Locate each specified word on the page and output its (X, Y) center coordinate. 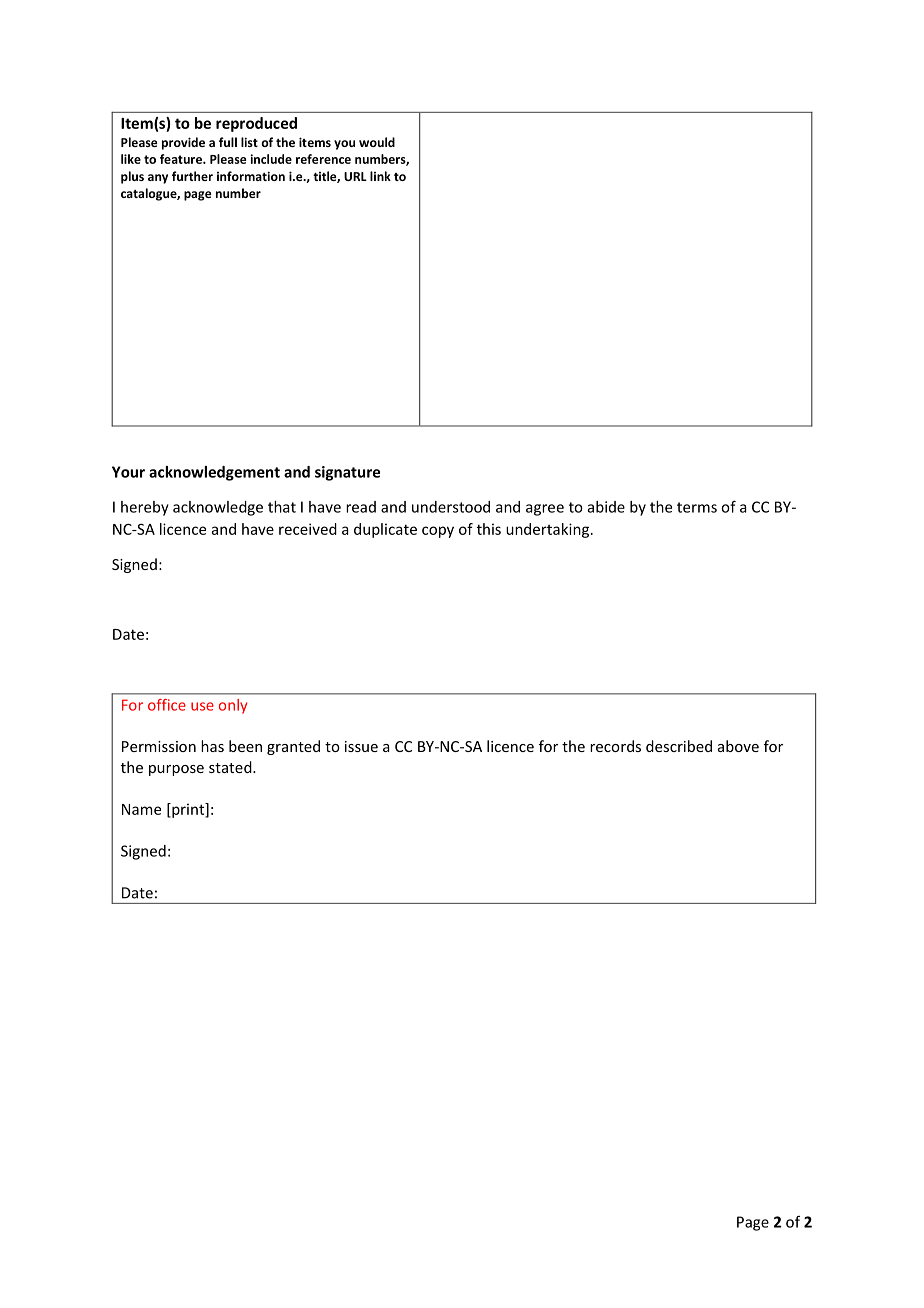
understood (451, 507)
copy (438, 532)
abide (606, 507)
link (380, 176)
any (158, 179)
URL (355, 176)
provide (183, 143)
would (377, 142)
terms (697, 507)
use (202, 706)
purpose (176, 770)
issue (361, 746)
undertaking (547, 530)
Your (128, 472)
